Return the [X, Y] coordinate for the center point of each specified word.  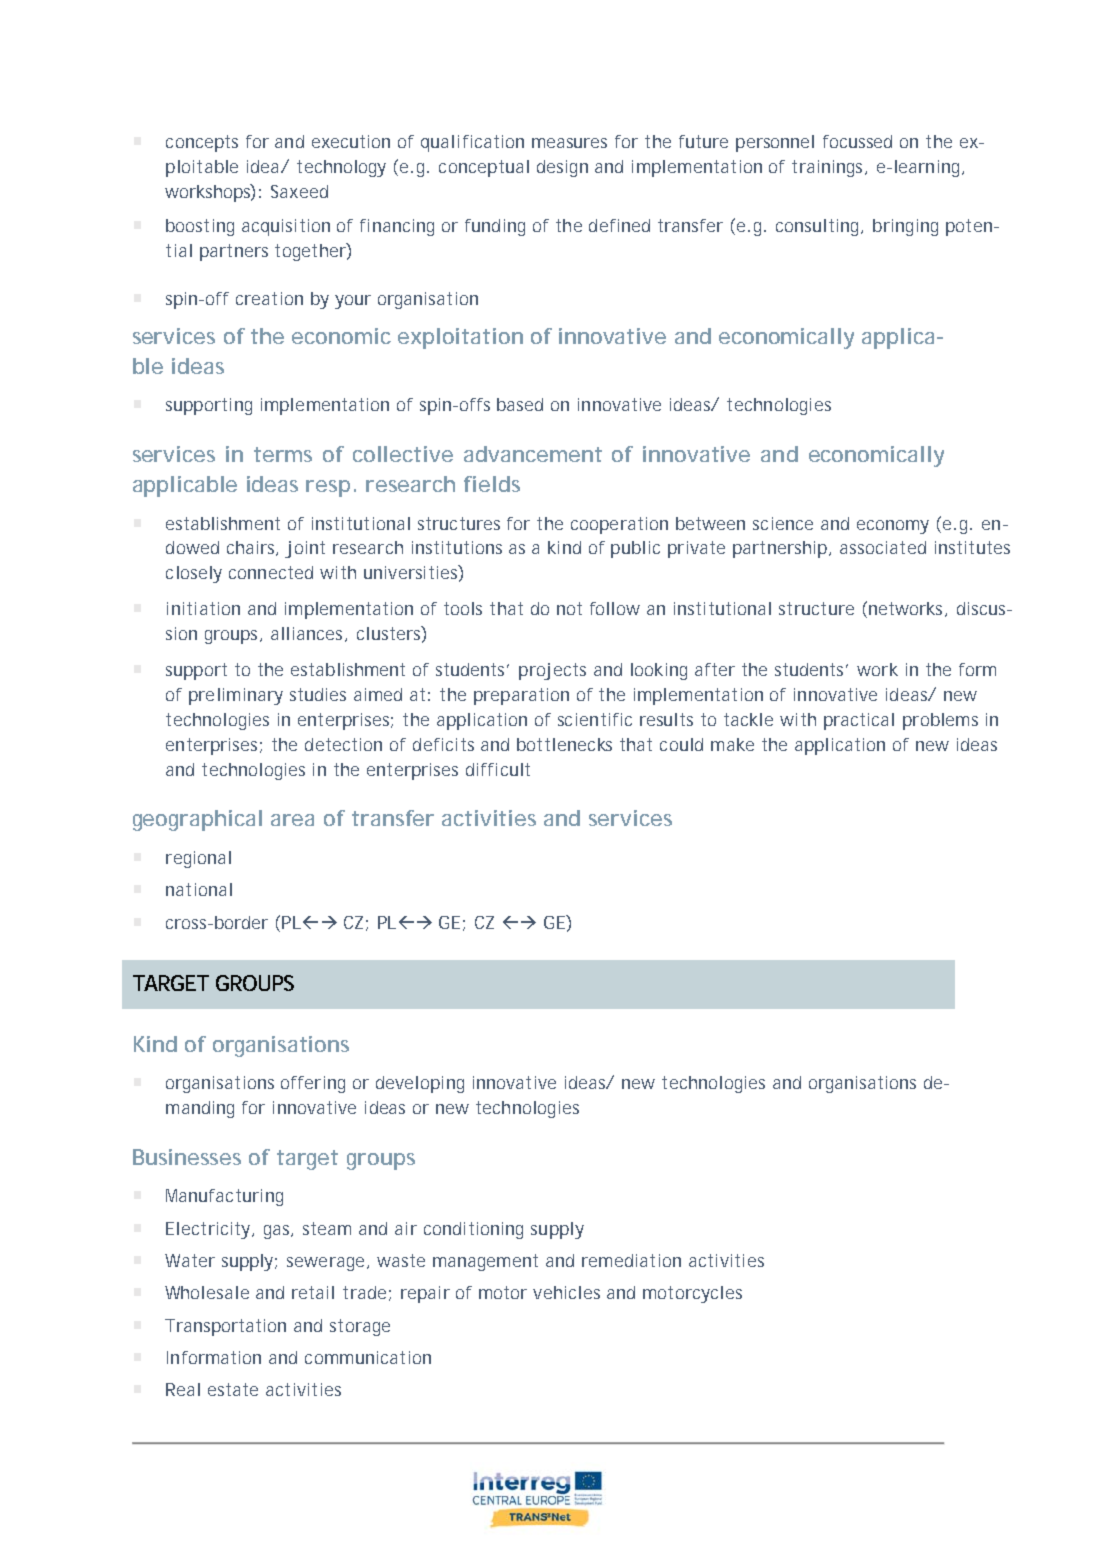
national [199, 889]
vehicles [566, 1292]
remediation [631, 1260]
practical [859, 721]
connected [271, 572]
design [562, 168]
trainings [829, 168]
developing [420, 1084]
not [569, 608]
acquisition [286, 227]
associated [883, 547]
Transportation [225, 1327]
